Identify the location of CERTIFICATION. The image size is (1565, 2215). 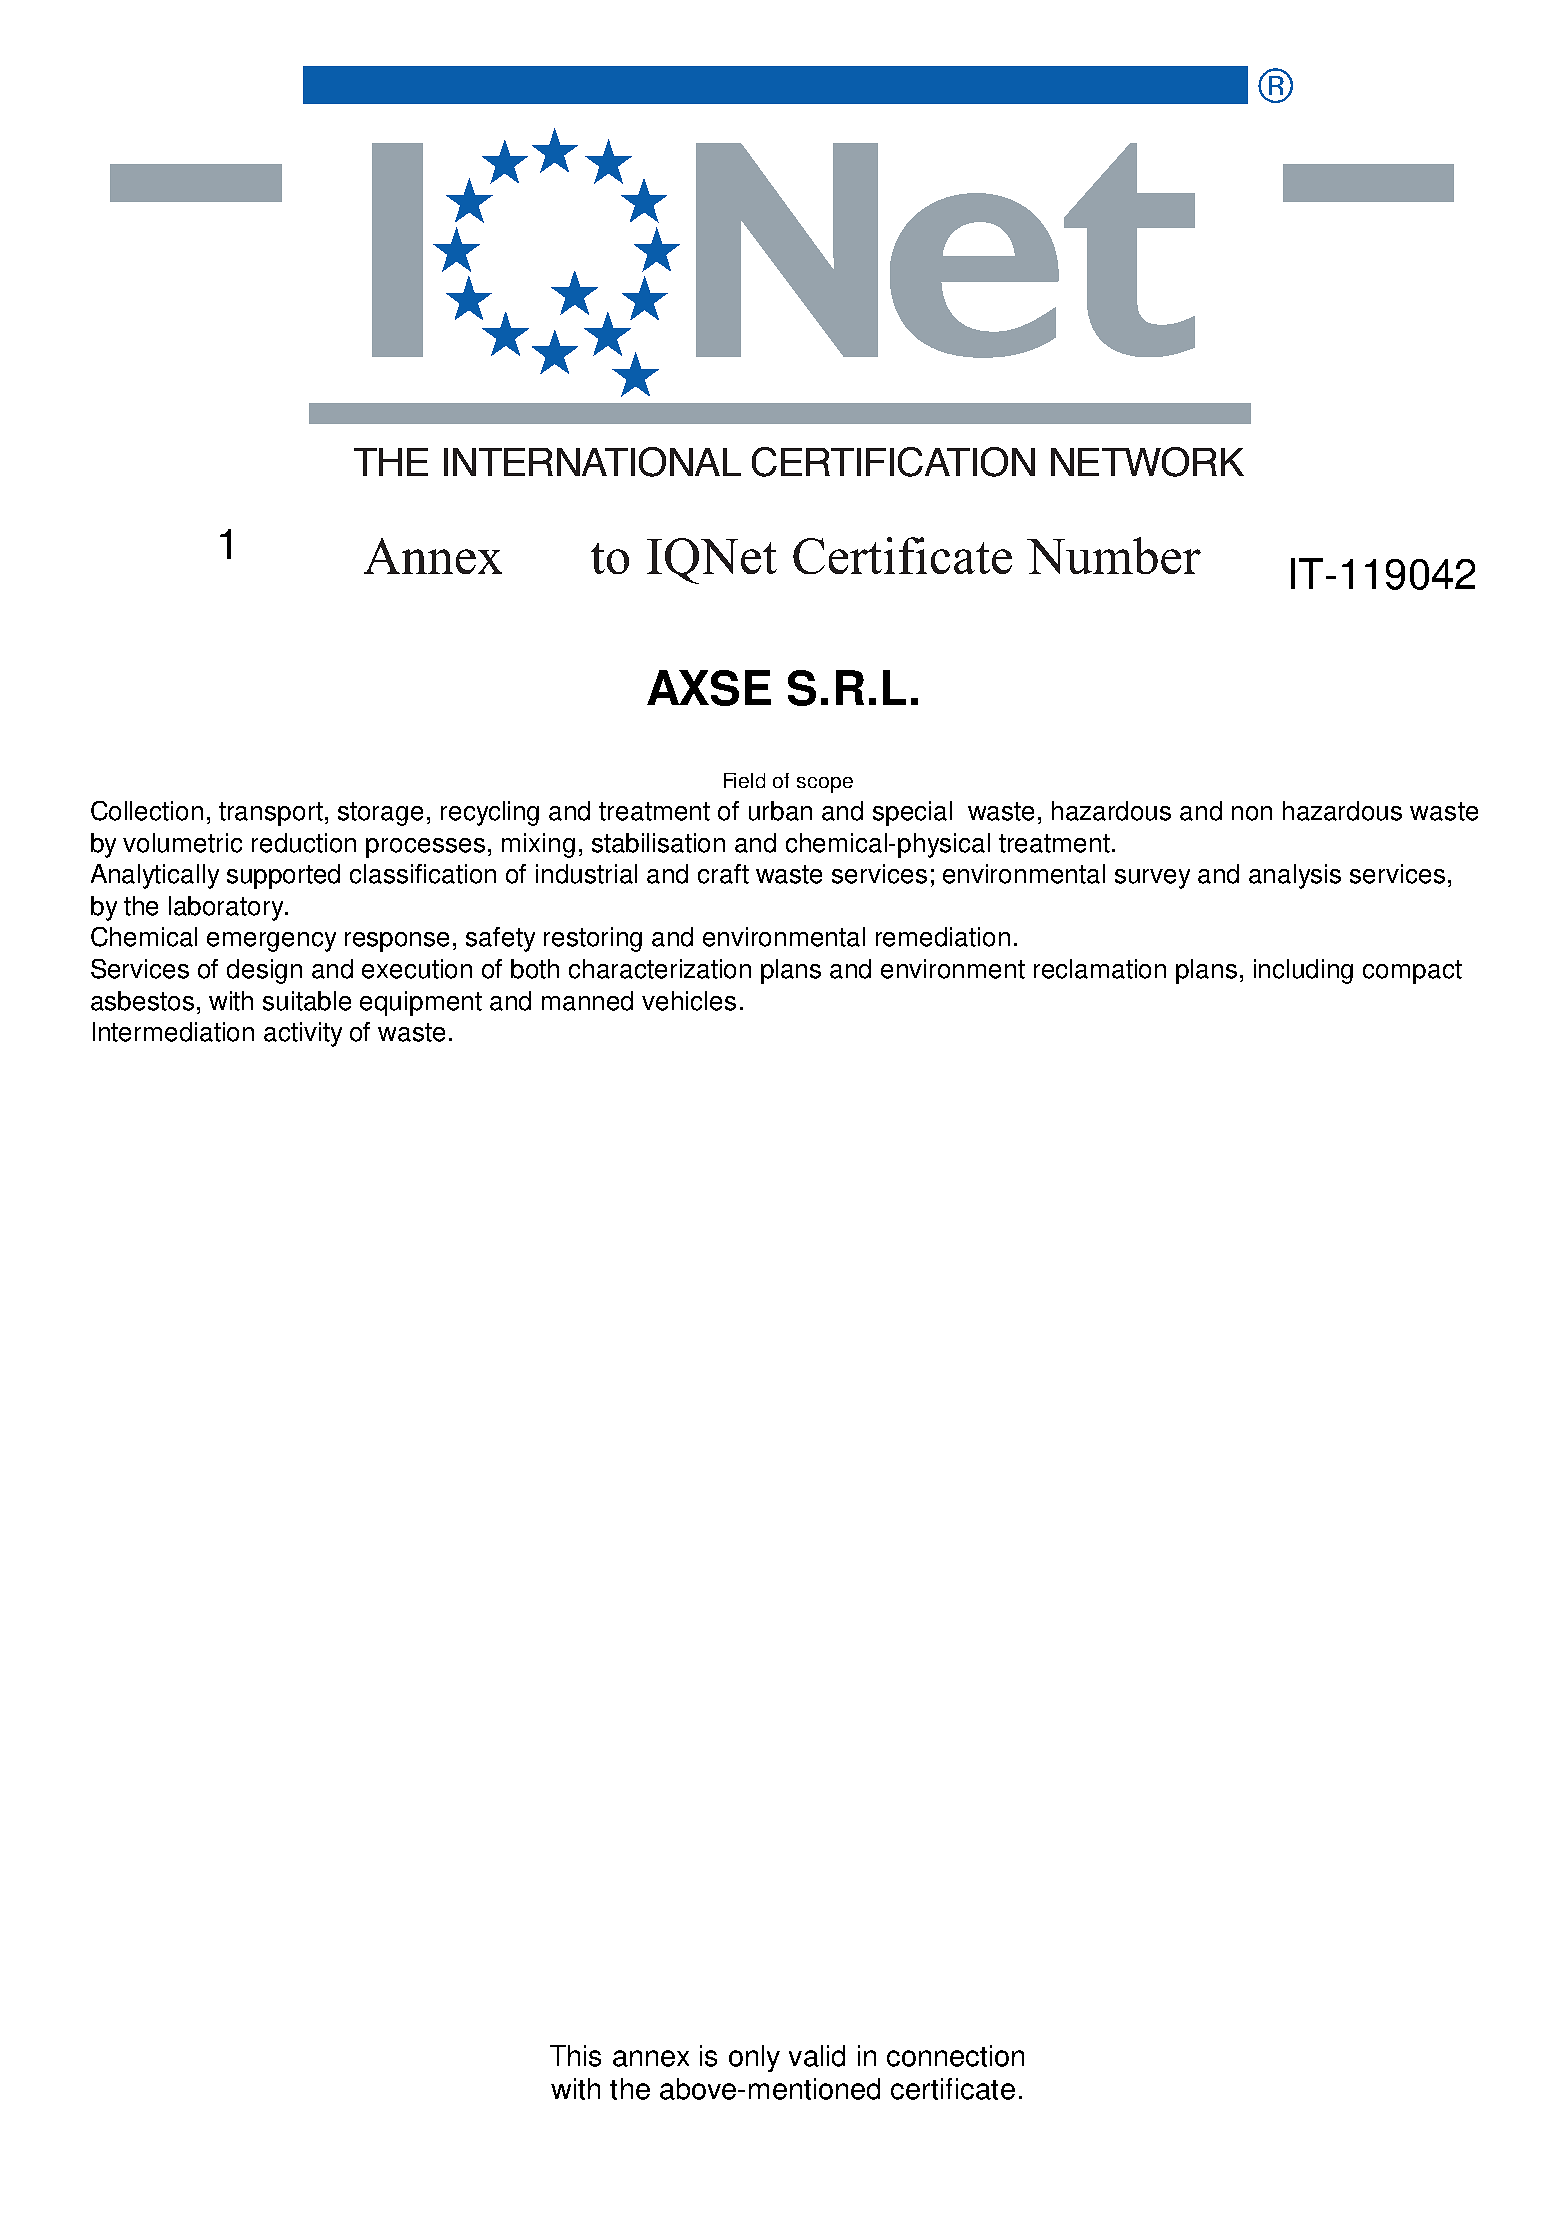
(893, 462).
